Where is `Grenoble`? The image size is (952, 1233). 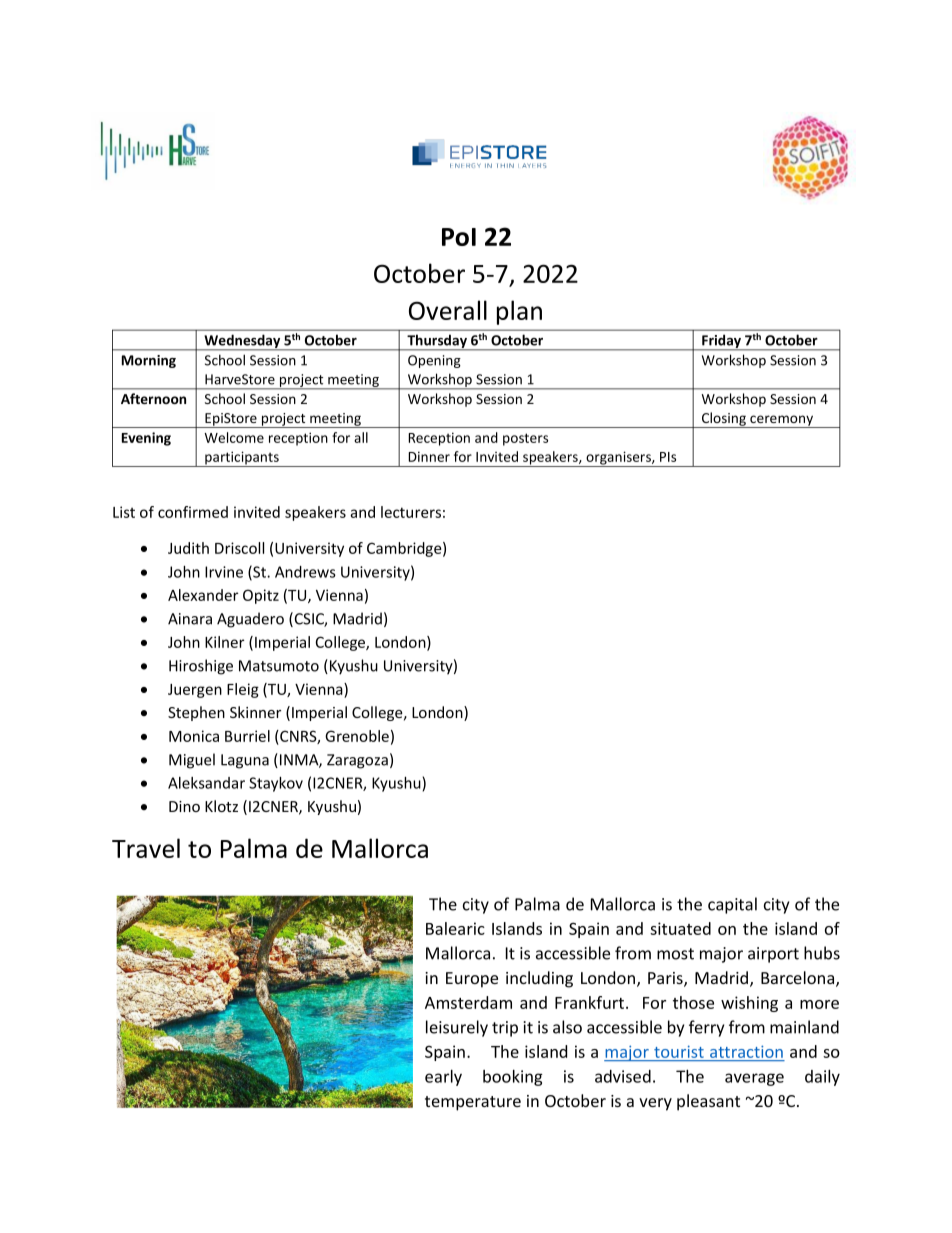 Grenoble is located at coordinates (357, 736).
